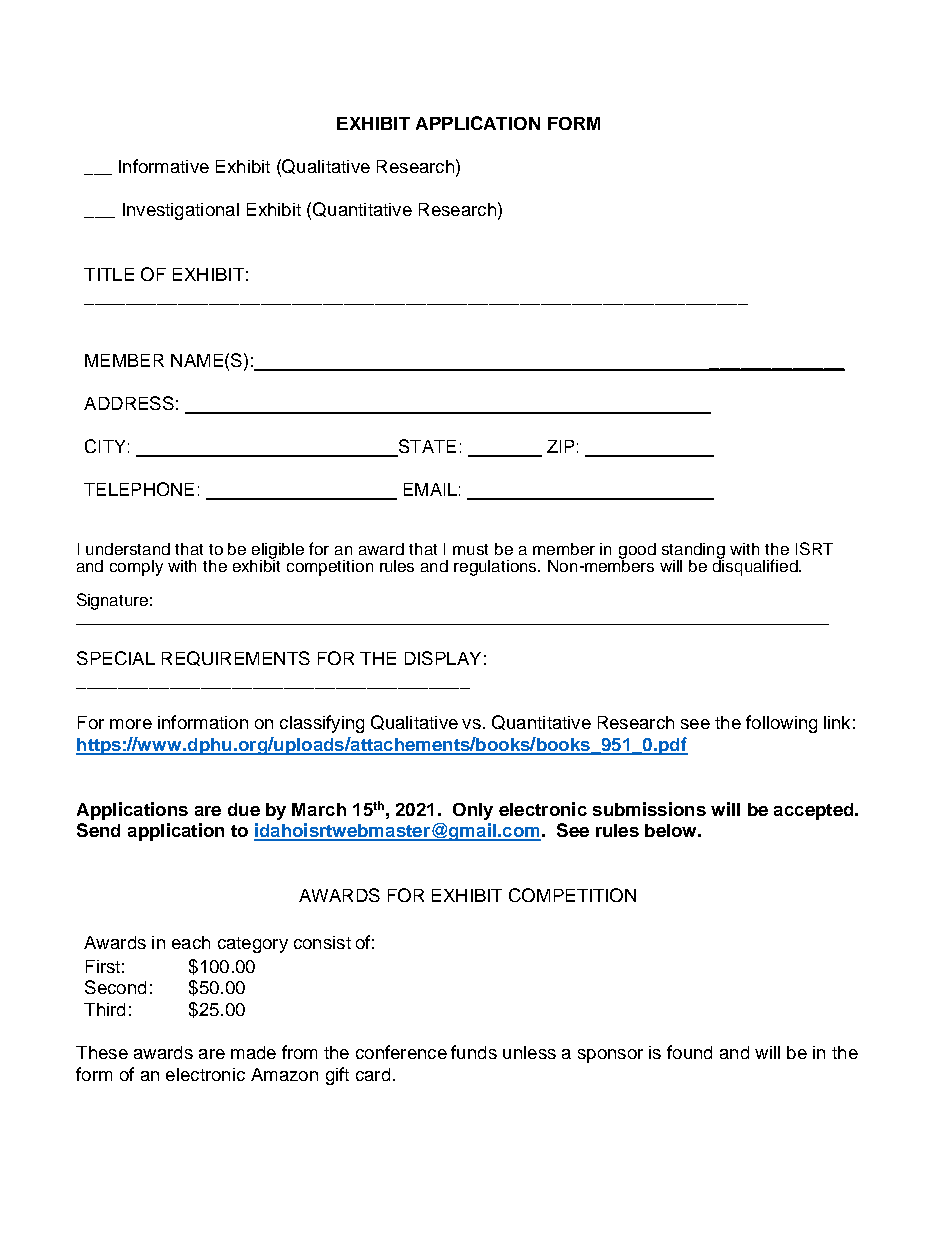 This image has width=952, height=1233. Describe the element at coordinates (693, 552) in the image. I see `standing` at that location.
